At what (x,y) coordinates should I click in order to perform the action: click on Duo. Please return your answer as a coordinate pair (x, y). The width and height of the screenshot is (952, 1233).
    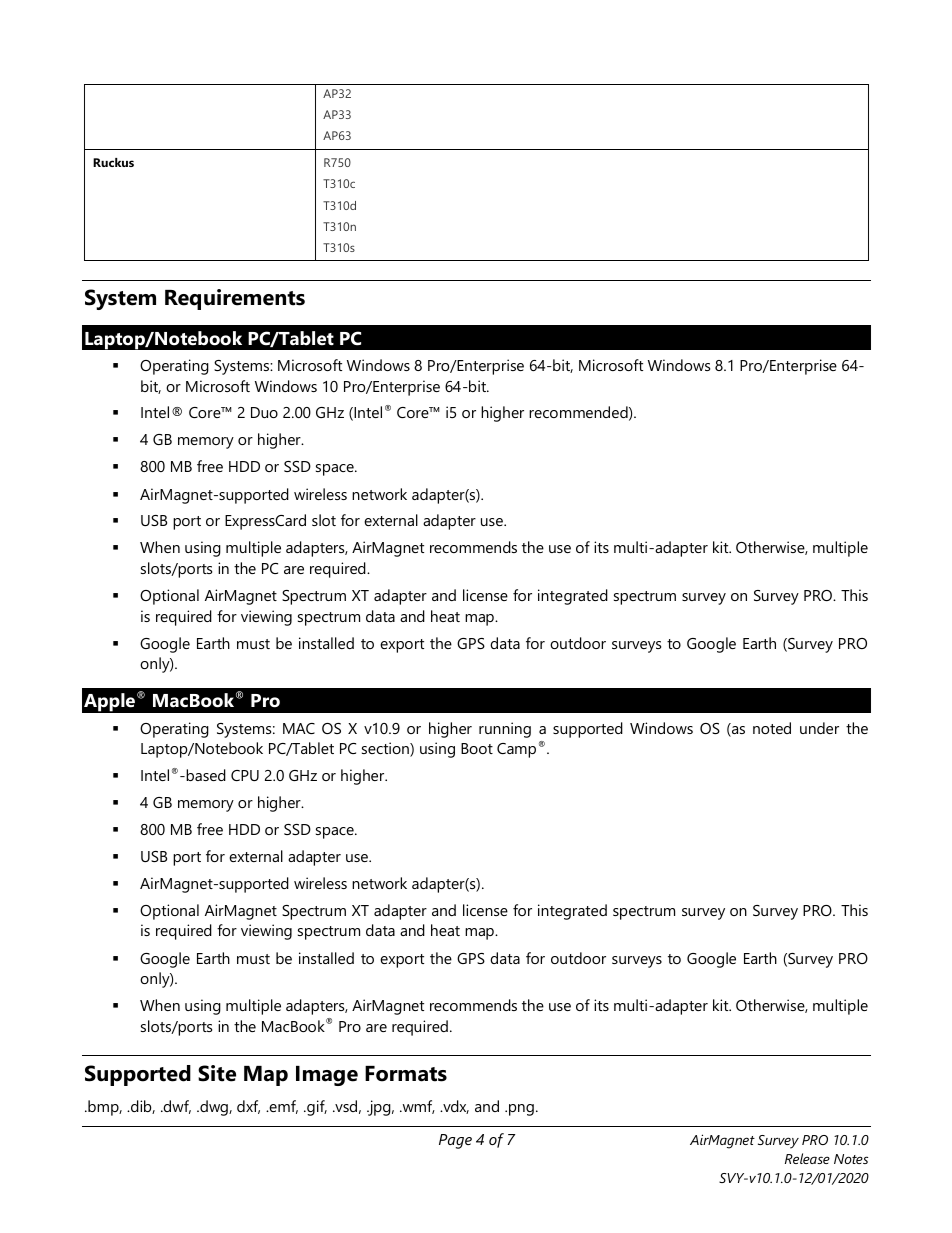
    Looking at the image, I should click on (264, 412).
